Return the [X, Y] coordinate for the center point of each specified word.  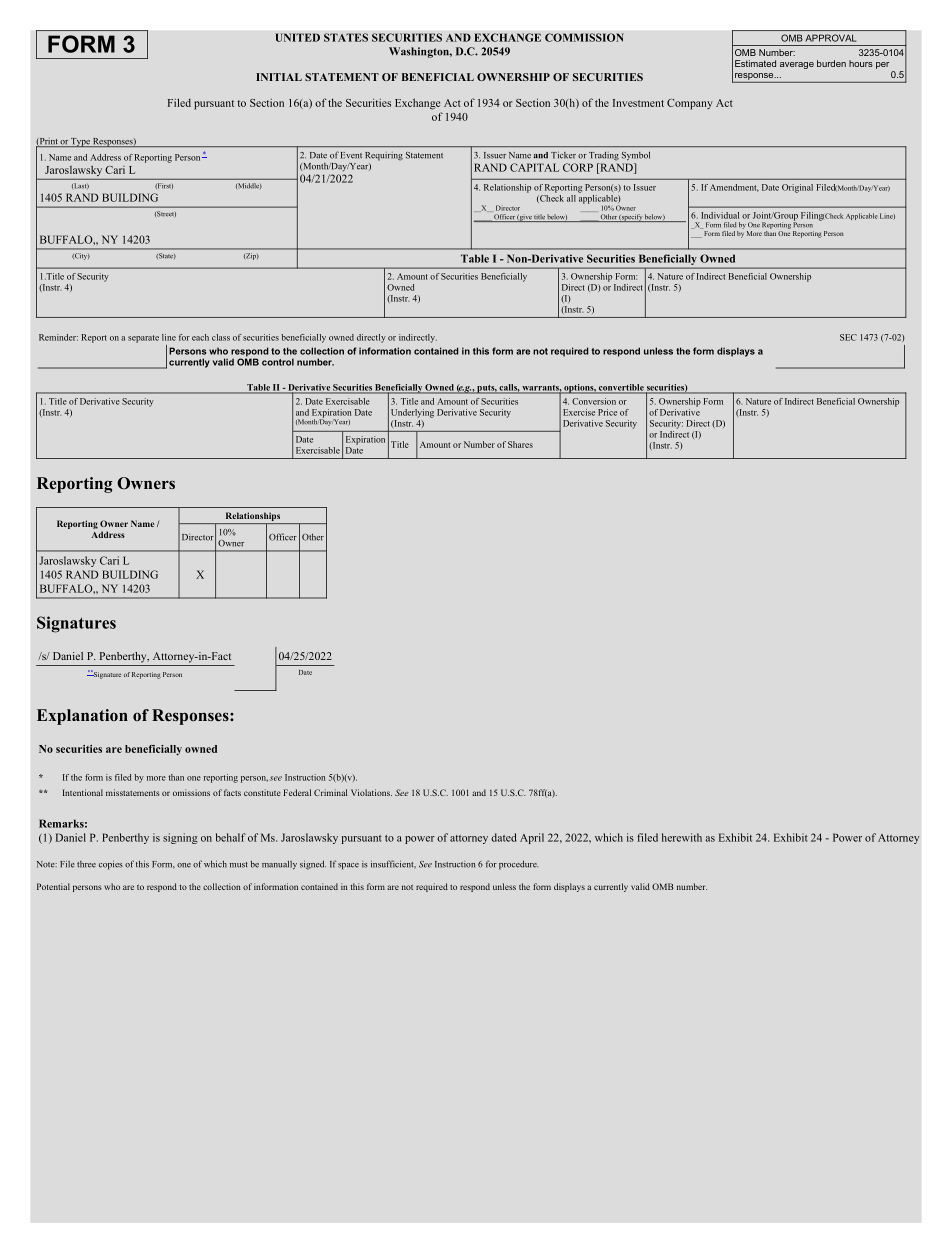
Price [607, 412]
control [278, 362]
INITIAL [279, 77]
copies [111, 865]
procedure [518, 865]
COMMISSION [584, 37]
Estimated [755, 63]
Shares [520, 444]
